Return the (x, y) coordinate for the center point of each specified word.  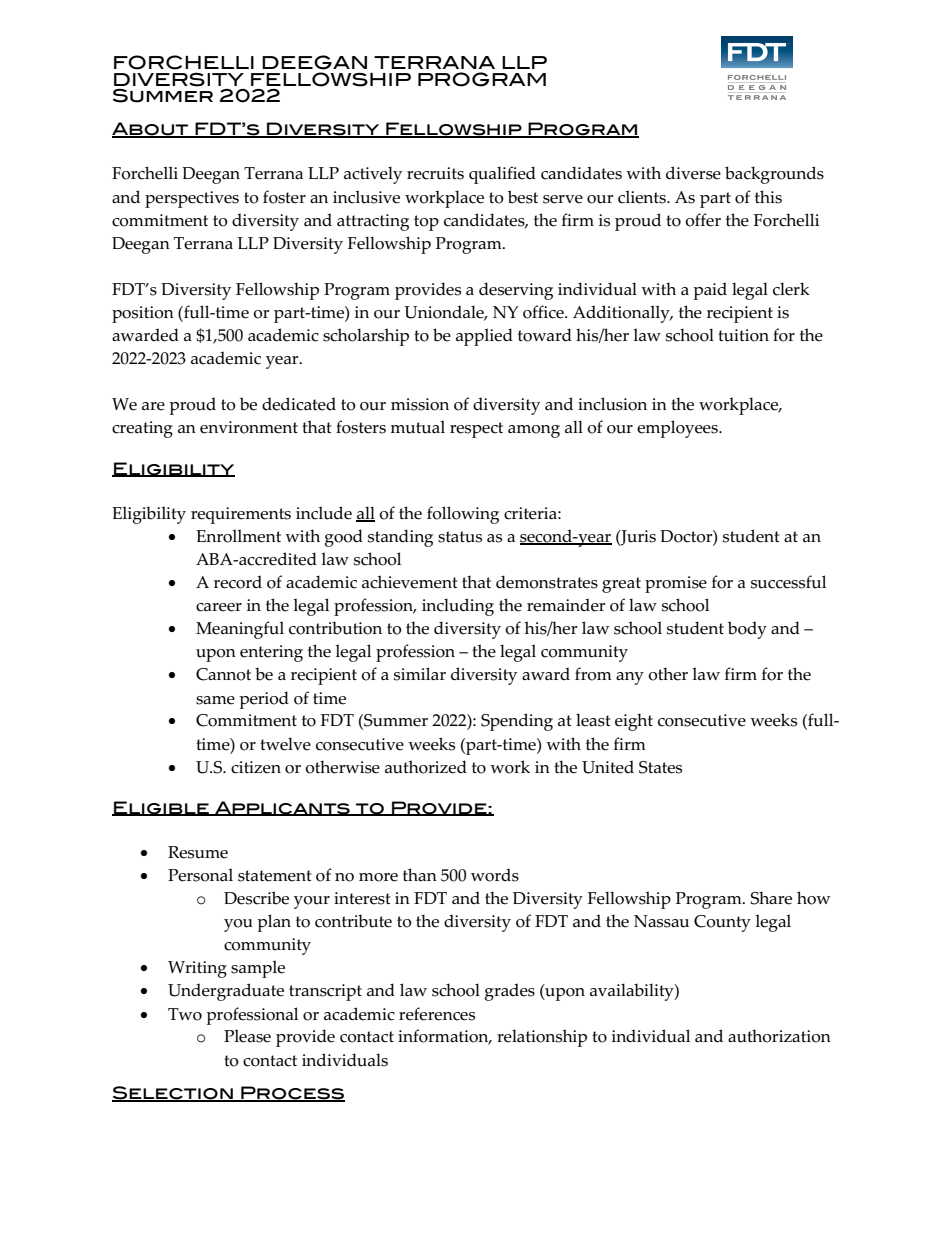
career (219, 607)
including (458, 607)
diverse (693, 173)
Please (247, 1036)
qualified (502, 175)
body (747, 630)
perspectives (192, 199)
